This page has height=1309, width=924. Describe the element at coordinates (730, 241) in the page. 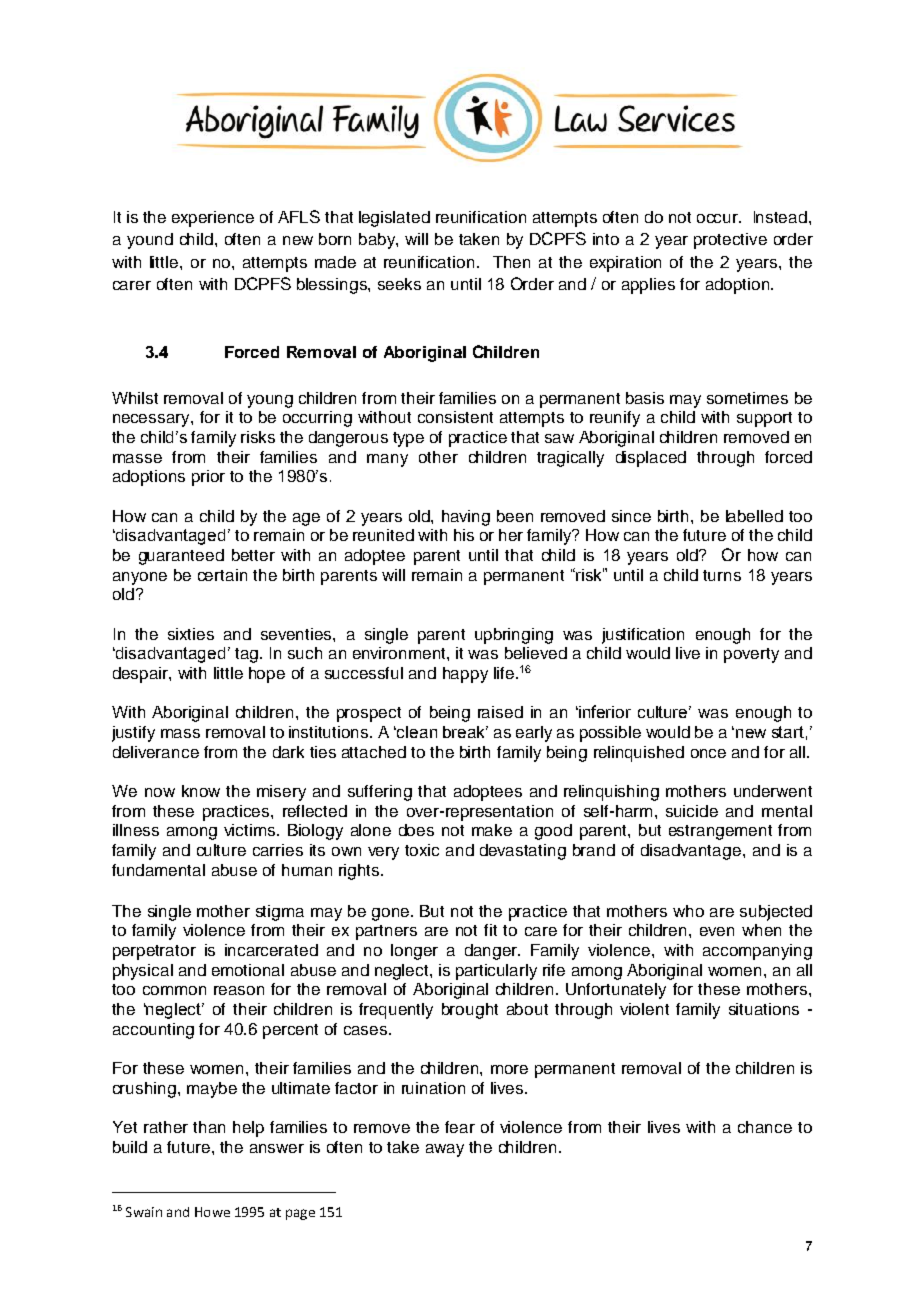

I see `protective` at that location.
